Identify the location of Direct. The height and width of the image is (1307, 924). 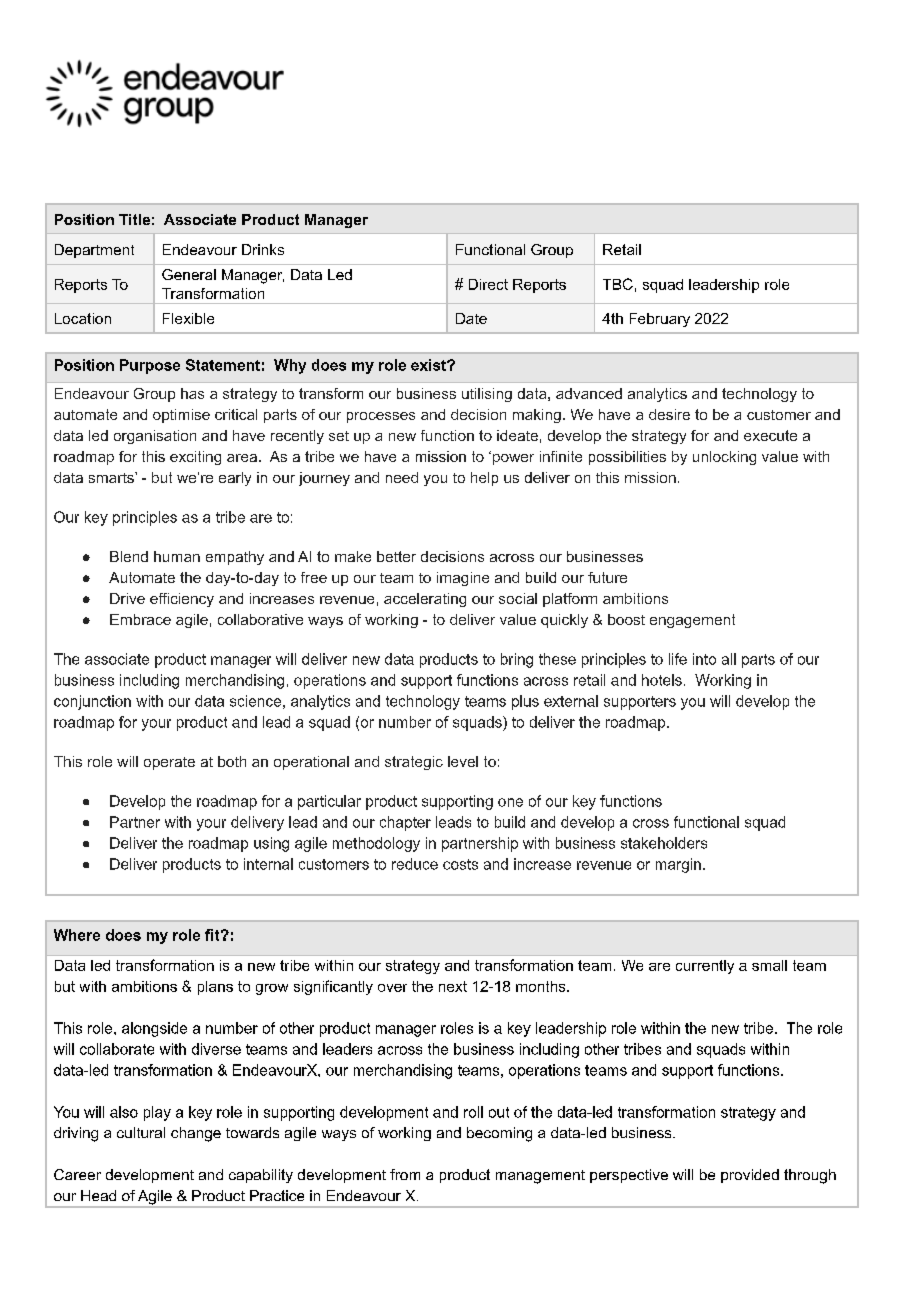
(488, 284).
